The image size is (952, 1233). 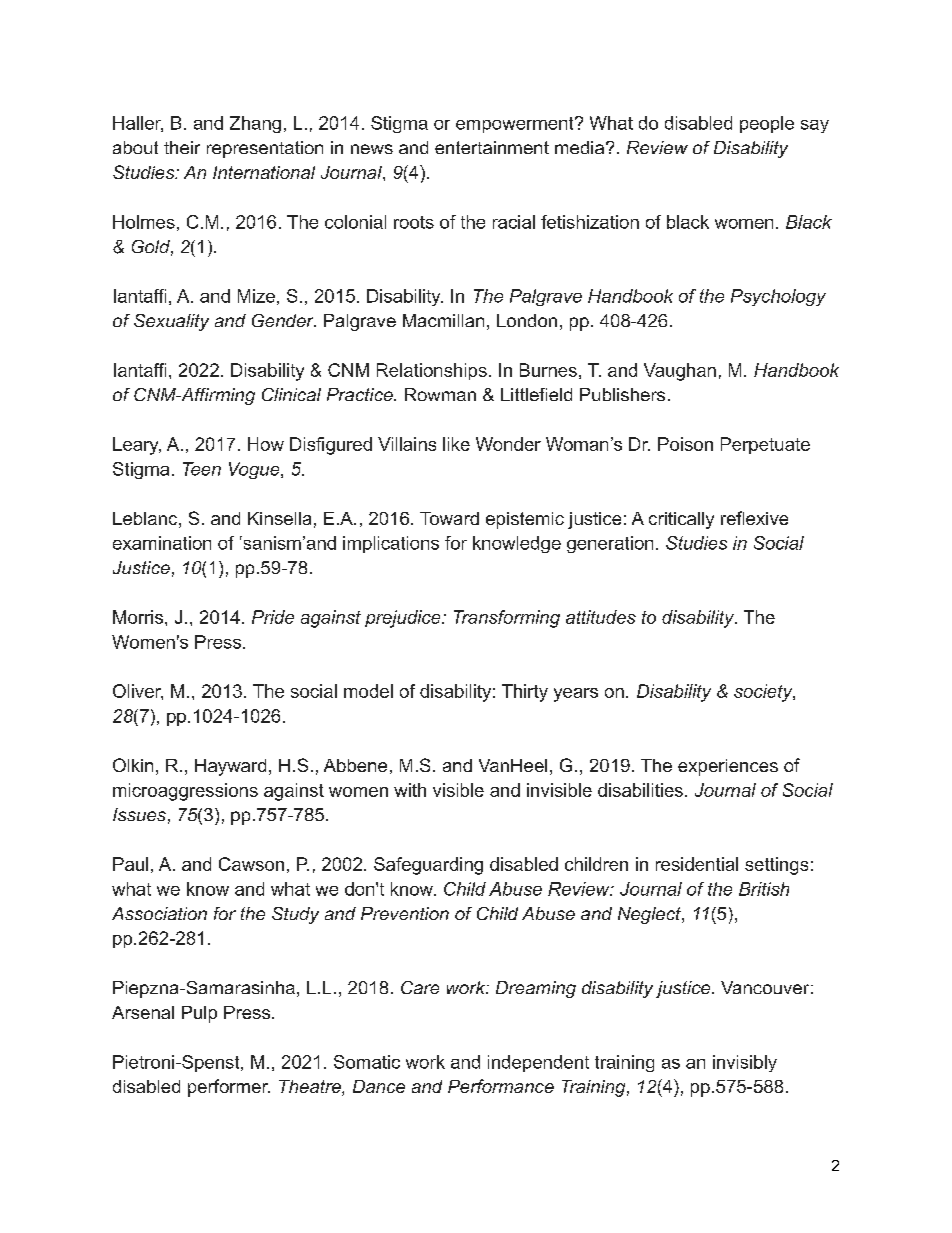 What do you see at coordinates (229, 1088) in the screenshot?
I see `performer` at bounding box center [229, 1088].
